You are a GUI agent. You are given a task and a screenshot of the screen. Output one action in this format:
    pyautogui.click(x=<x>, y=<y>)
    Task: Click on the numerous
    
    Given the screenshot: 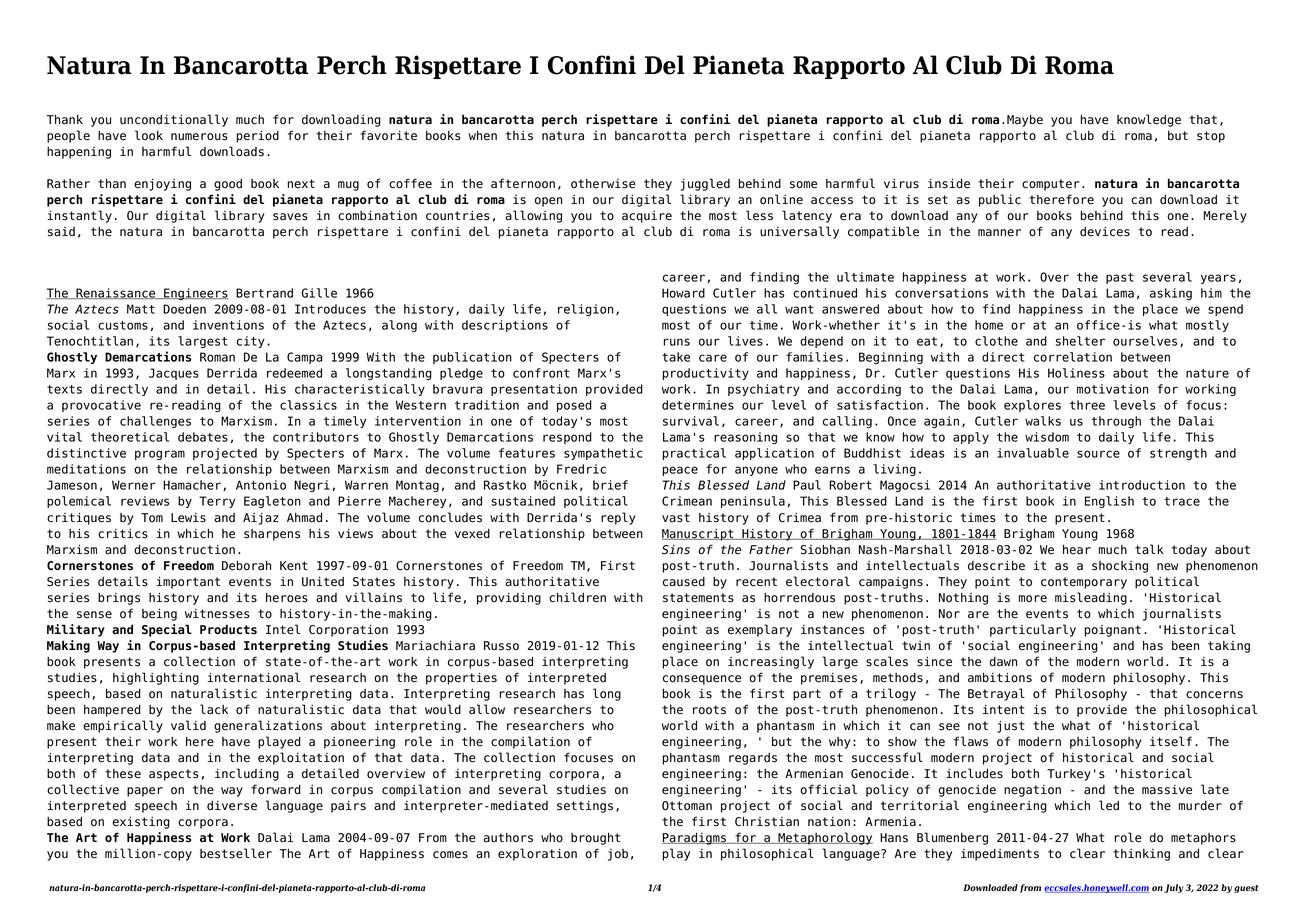 What is the action you would take?
    pyautogui.click(x=199, y=137)
